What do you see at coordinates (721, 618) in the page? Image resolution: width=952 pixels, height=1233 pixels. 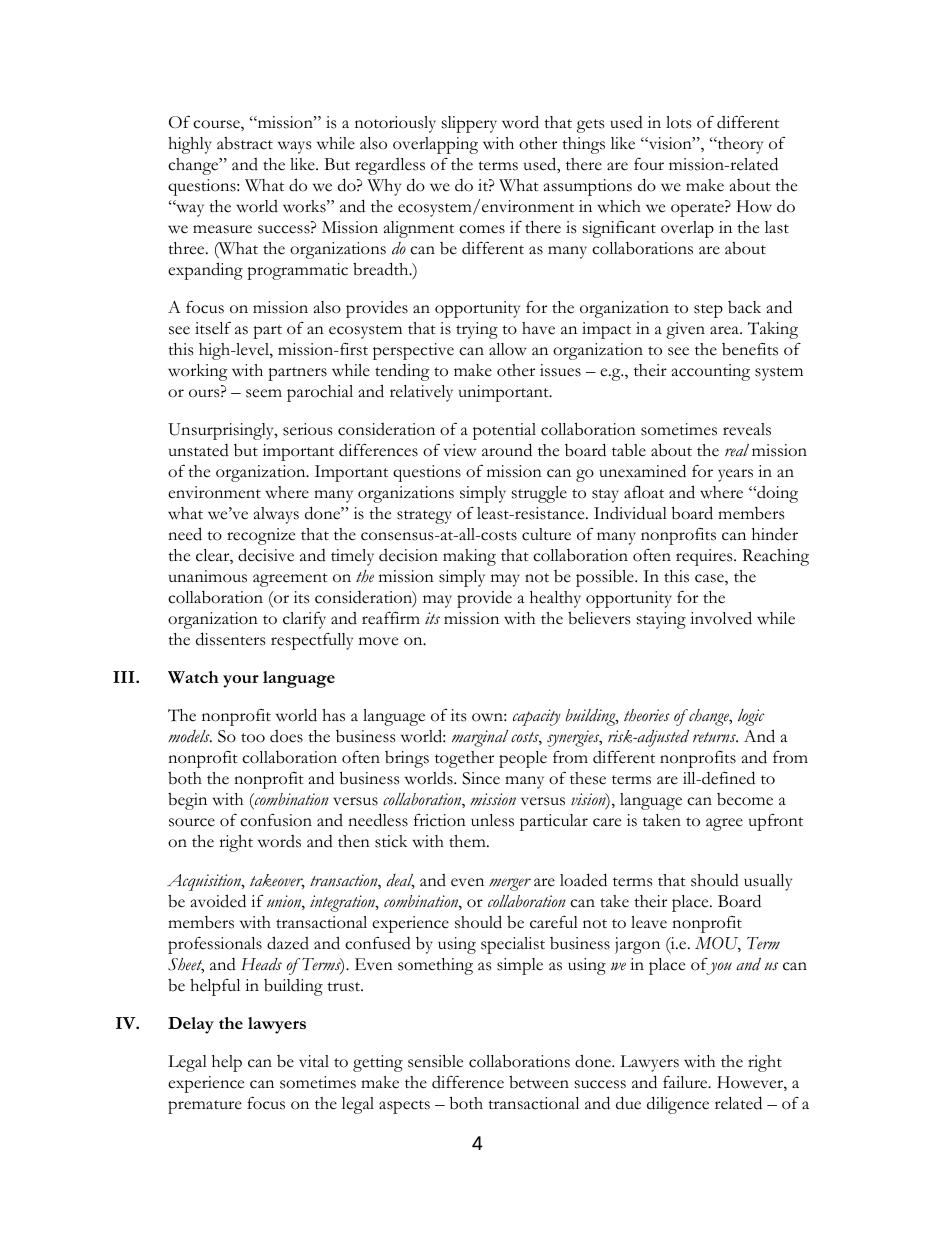 I see `involved` at bounding box center [721, 618].
